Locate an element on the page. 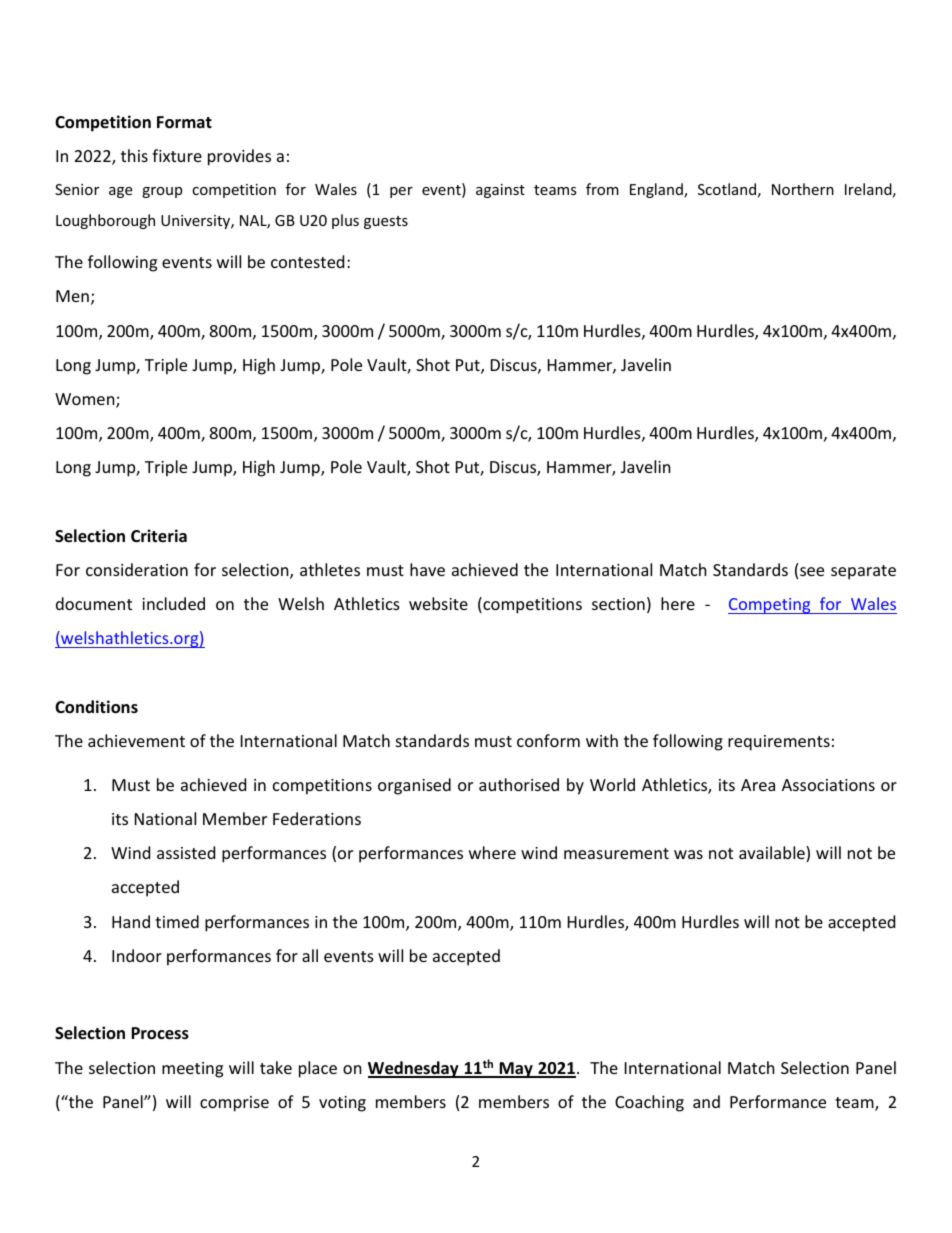 The image size is (952, 1233). against is located at coordinates (500, 191).
